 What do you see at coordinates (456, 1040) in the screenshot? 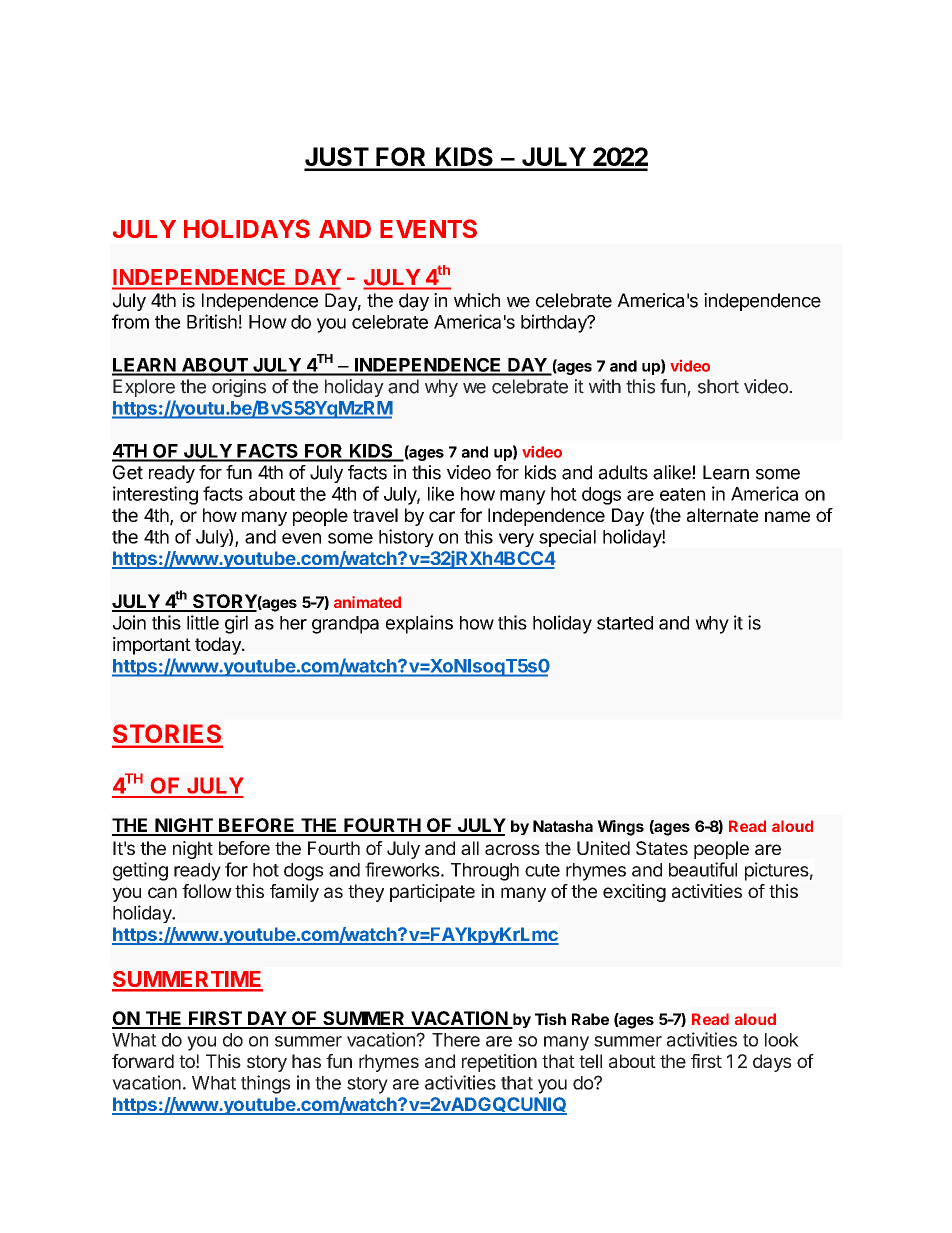
I see `There` at bounding box center [456, 1040].
